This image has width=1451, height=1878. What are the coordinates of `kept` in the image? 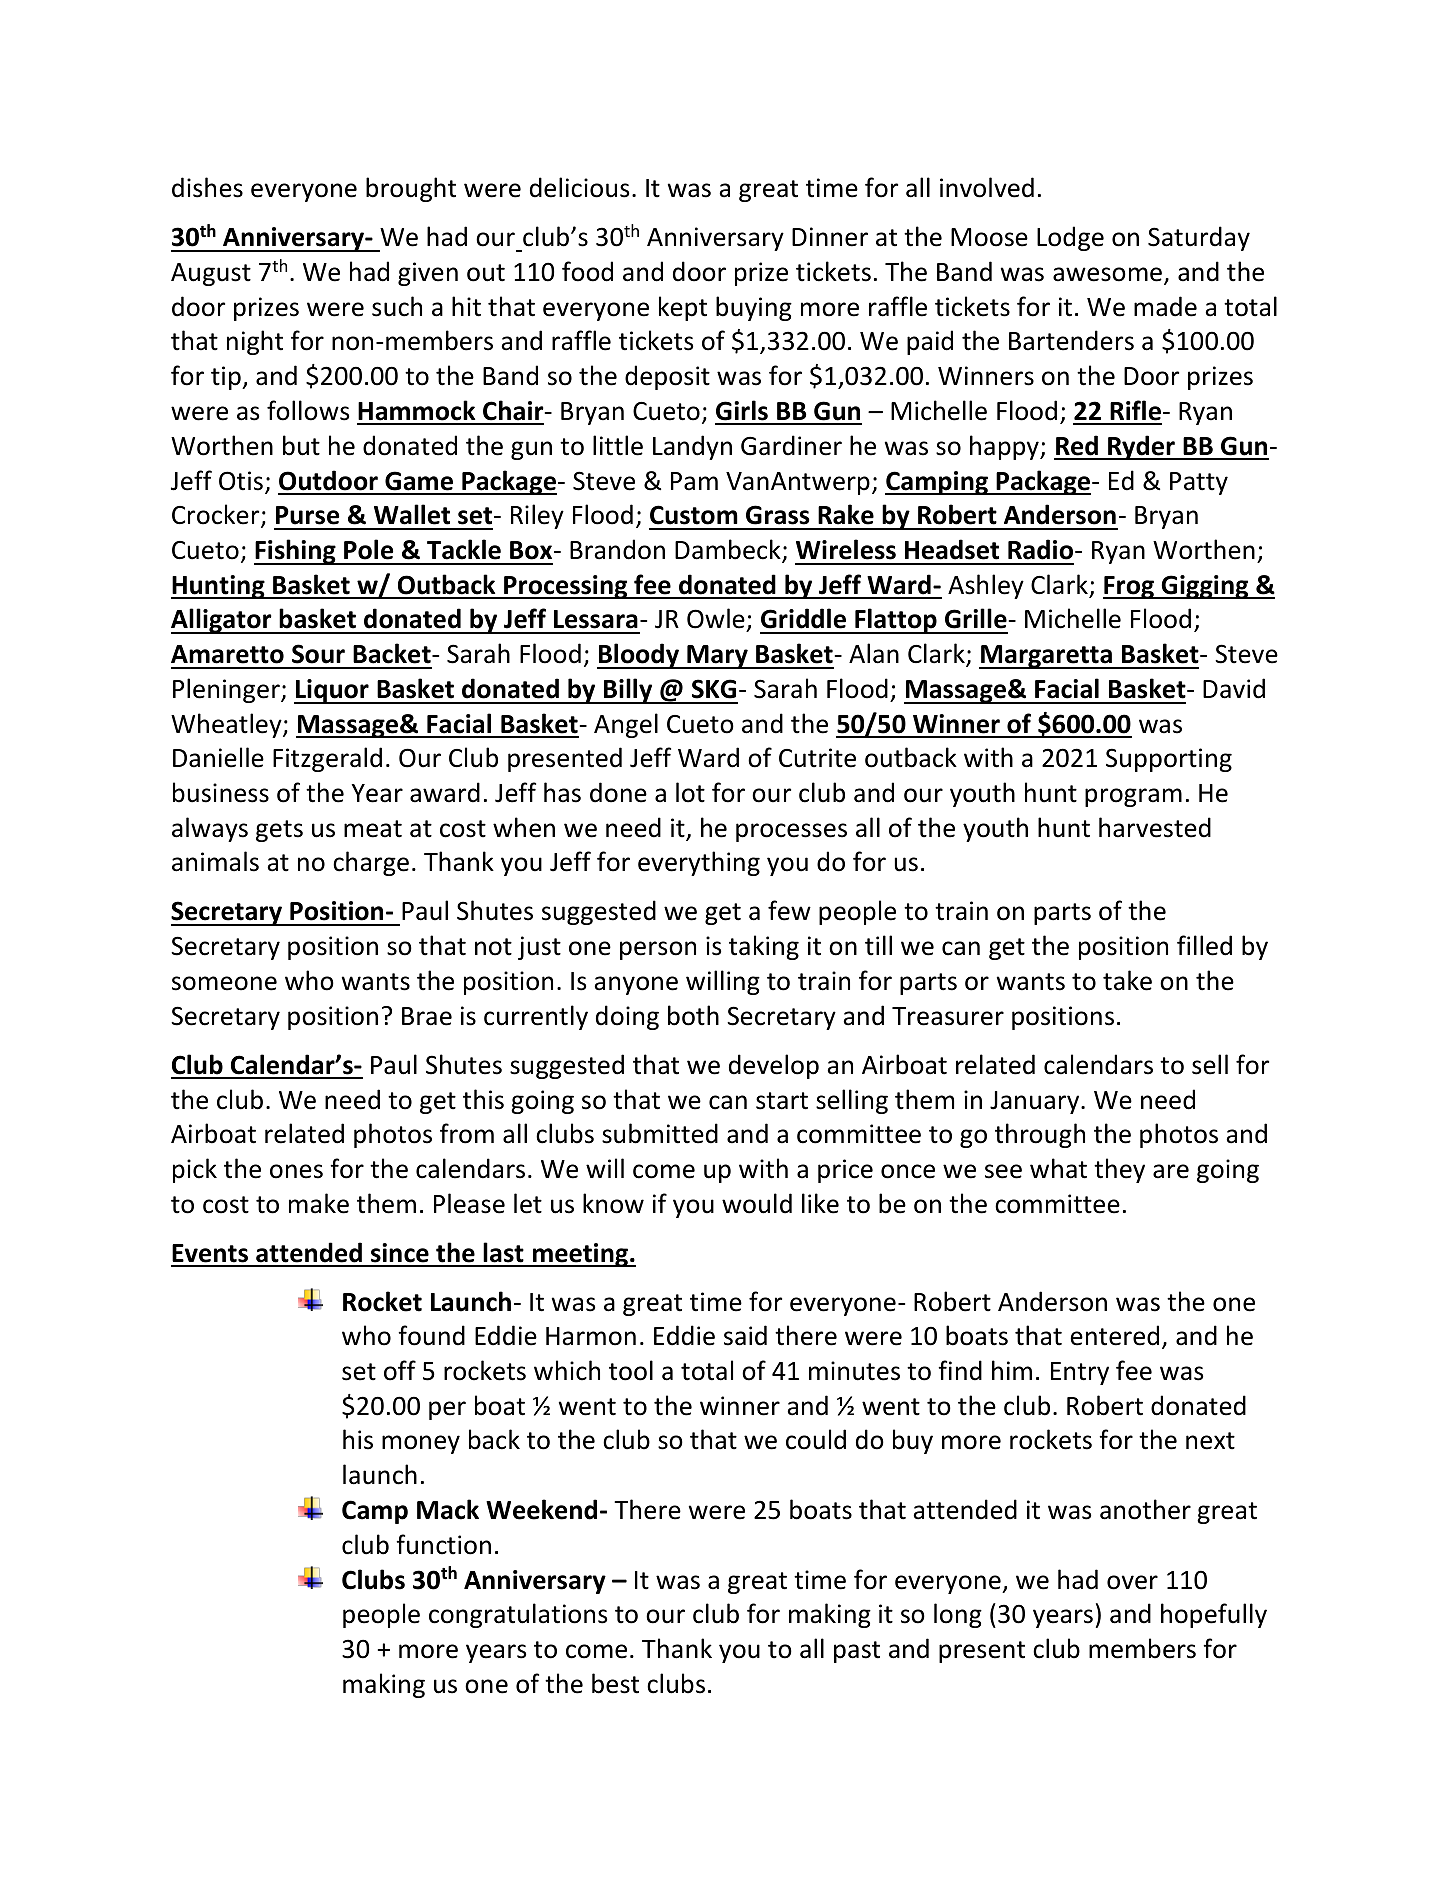 It's located at (683, 308).
